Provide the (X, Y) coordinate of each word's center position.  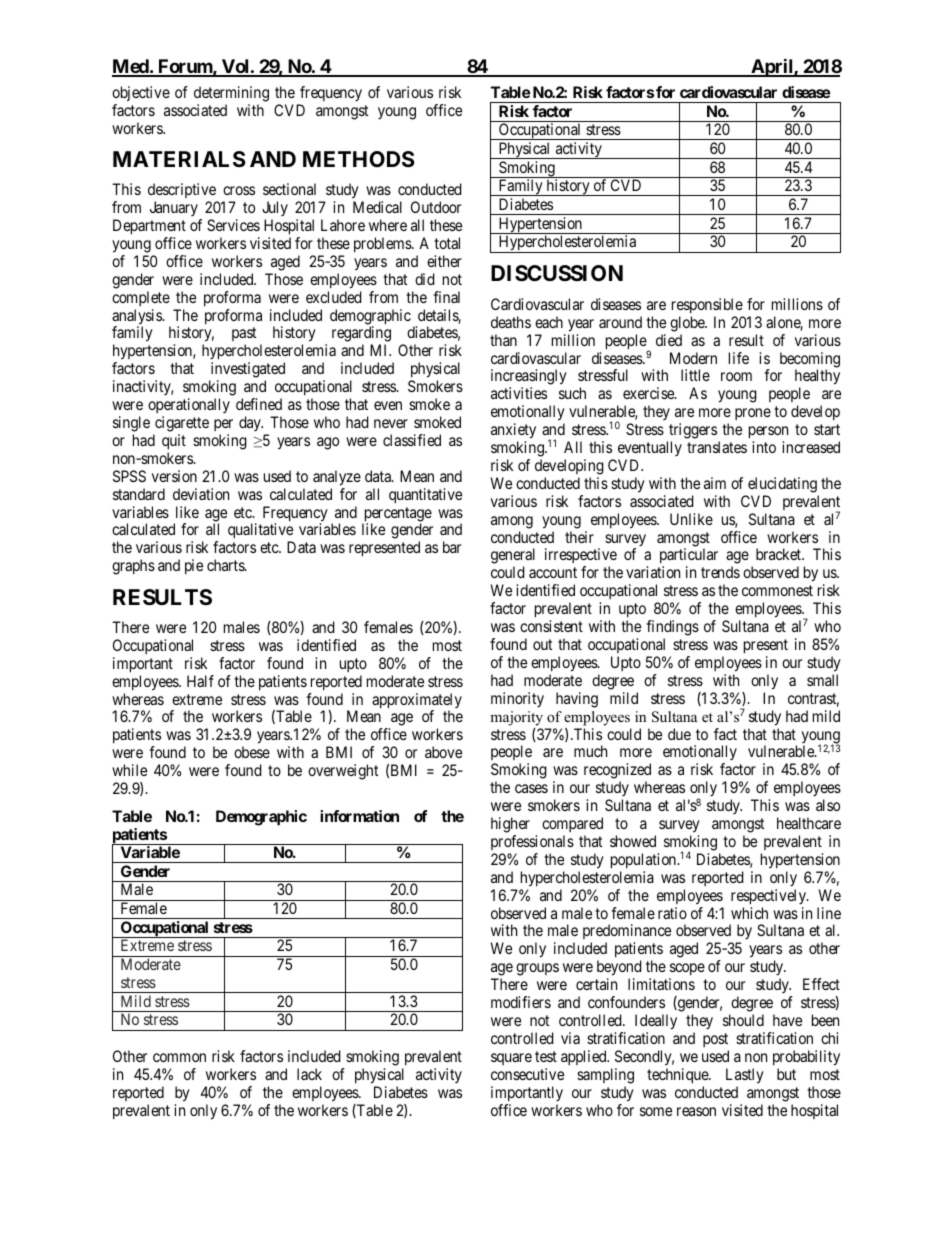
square (511, 1059)
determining (231, 94)
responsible (707, 305)
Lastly (745, 1076)
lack (309, 1074)
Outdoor (436, 207)
